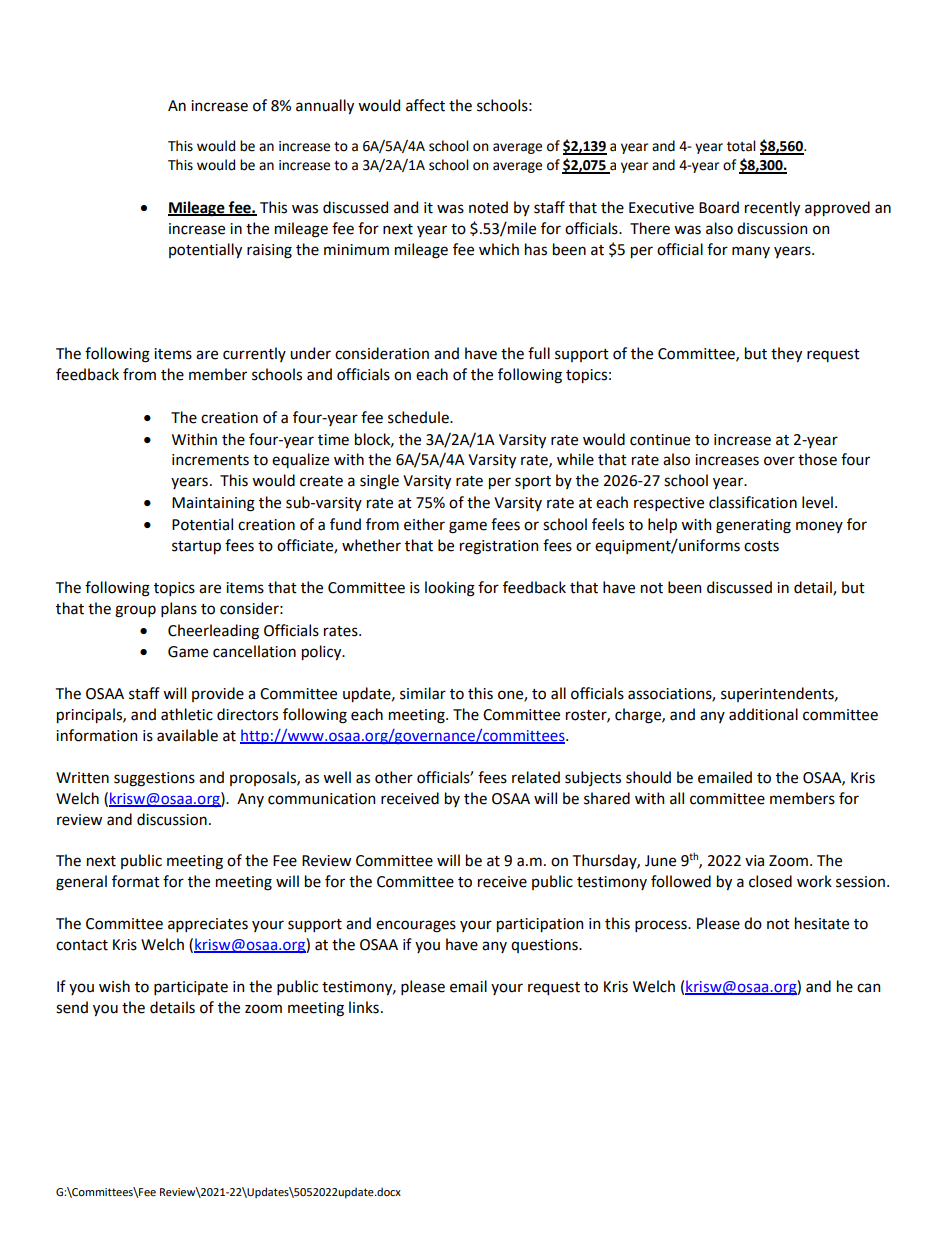 This image has width=952, height=1233. What do you see at coordinates (545, 946) in the image?
I see `questions` at bounding box center [545, 946].
